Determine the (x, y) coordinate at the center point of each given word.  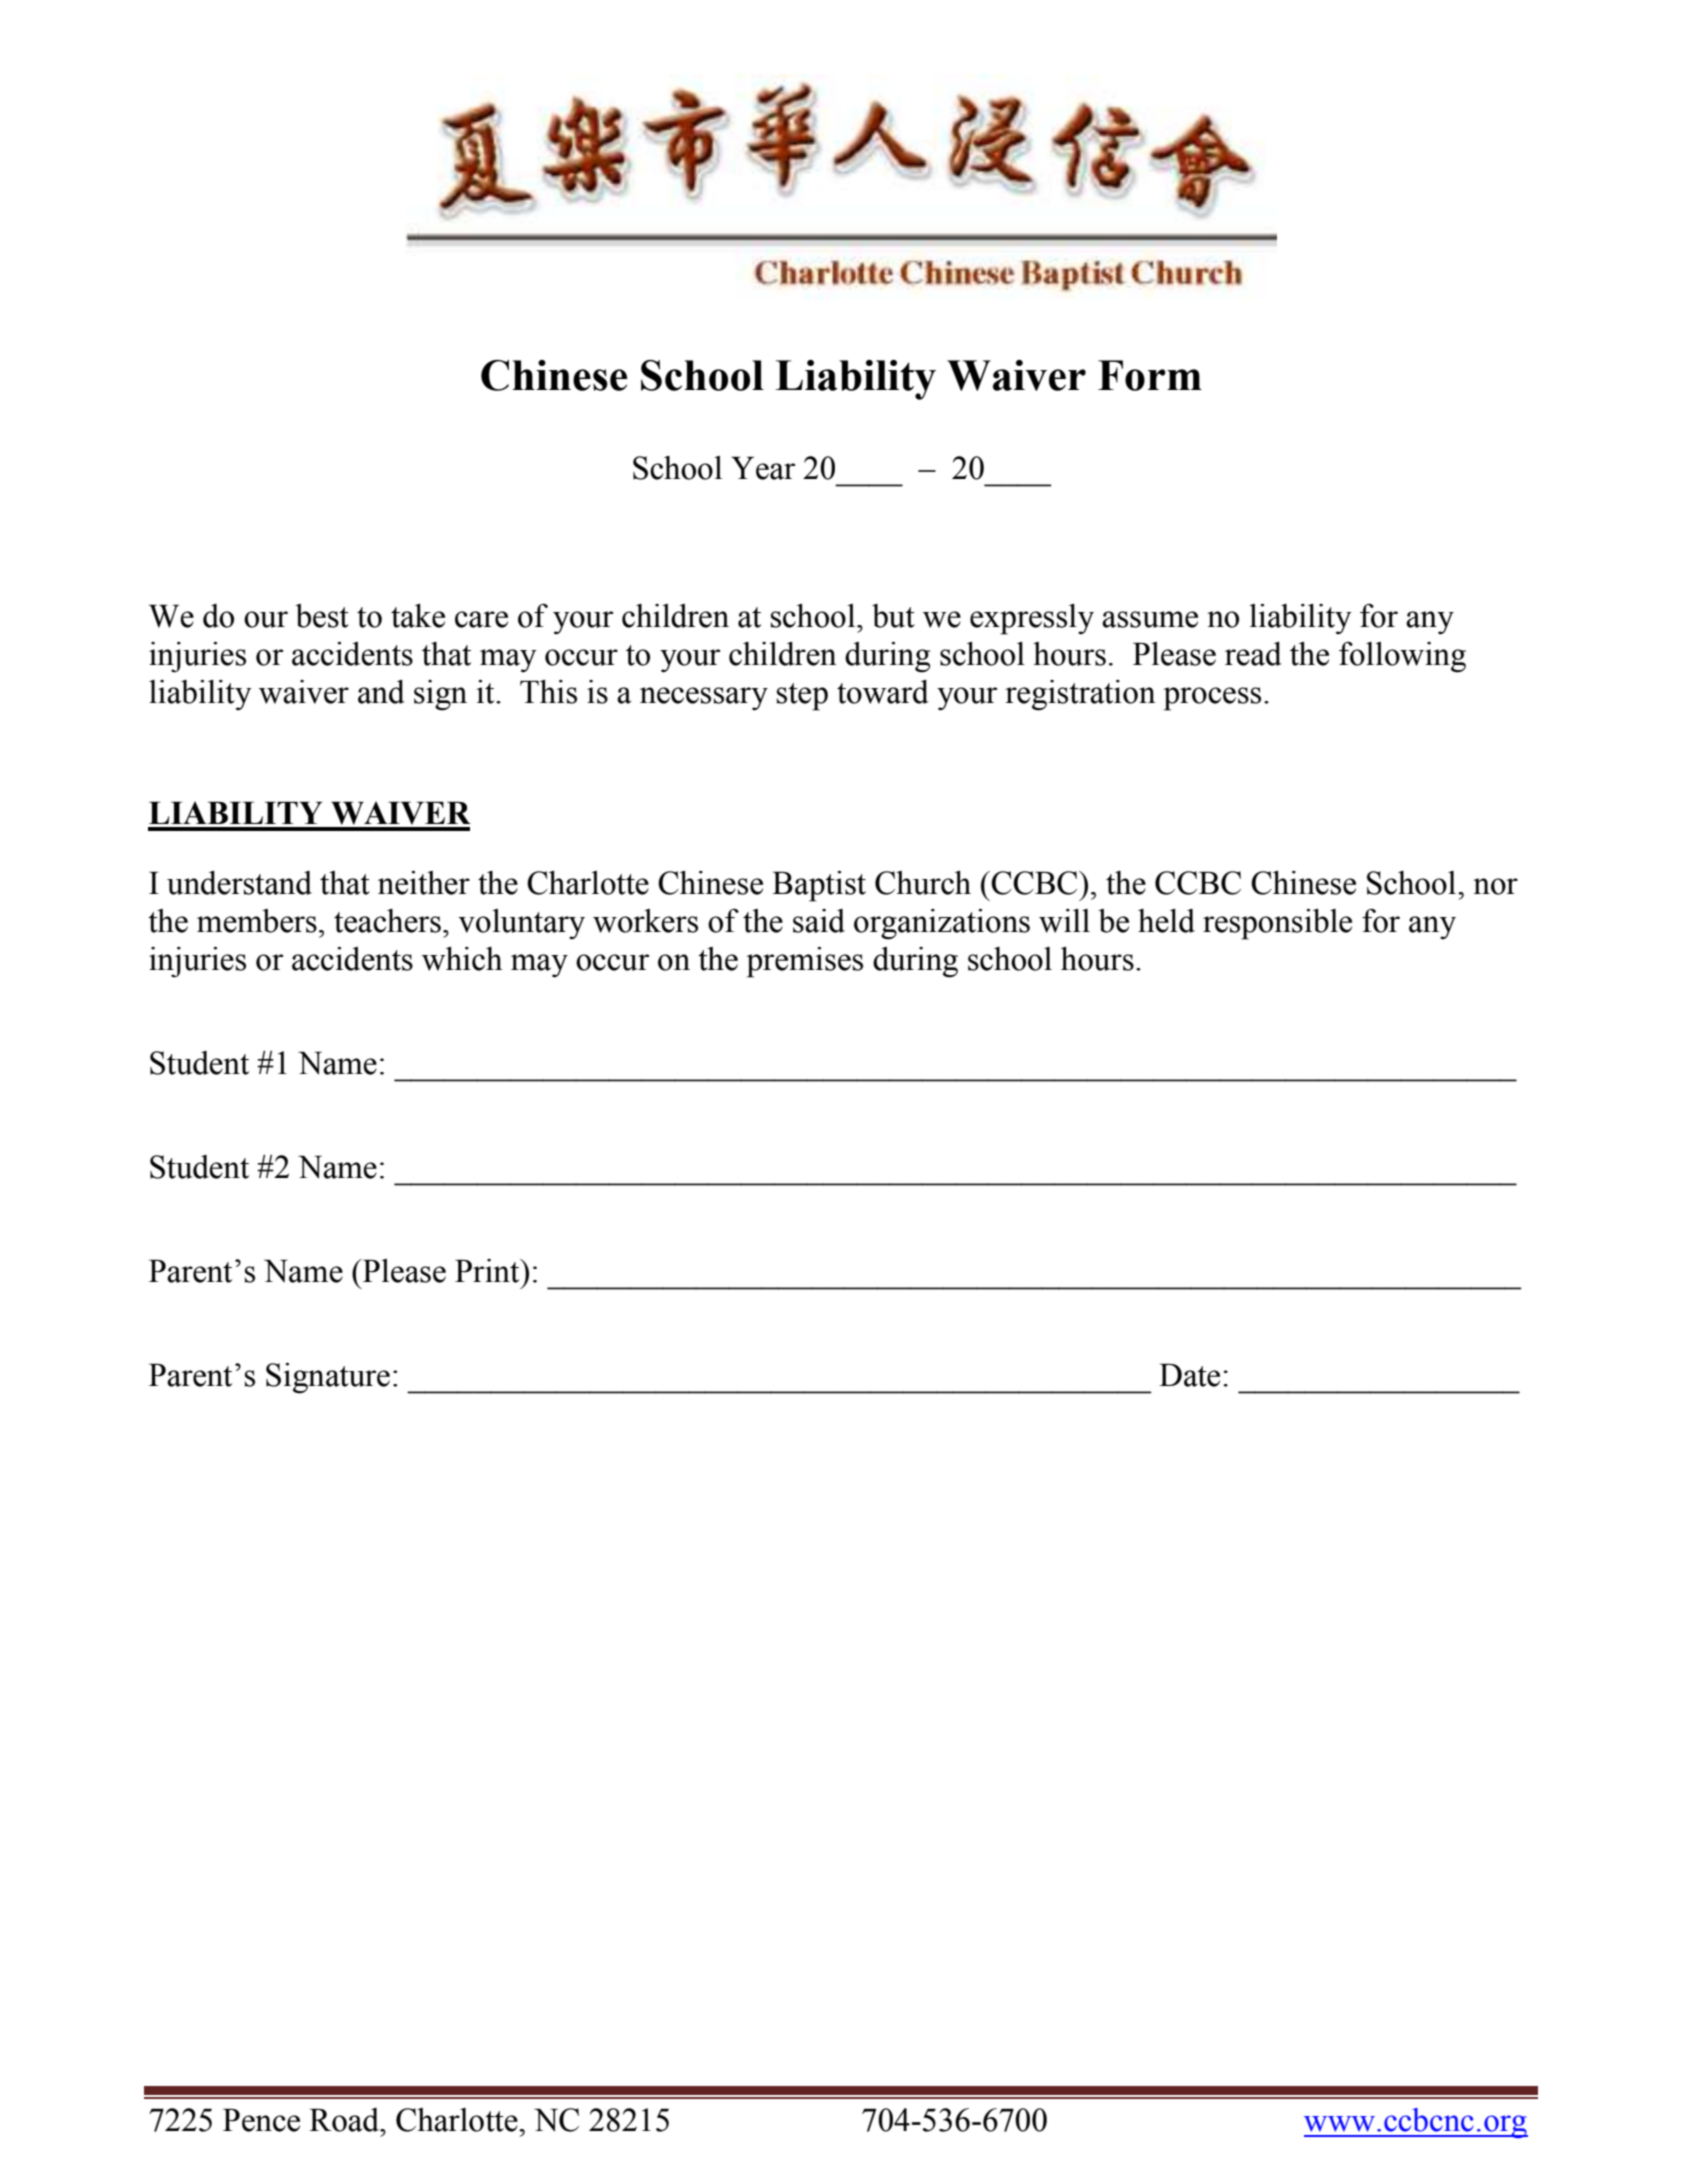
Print (488, 1271)
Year (763, 468)
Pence (261, 2120)
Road (345, 2120)
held (1166, 921)
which (462, 959)
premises (805, 962)
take (418, 616)
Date (1189, 1375)
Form (1150, 375)
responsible (1277, 924)
